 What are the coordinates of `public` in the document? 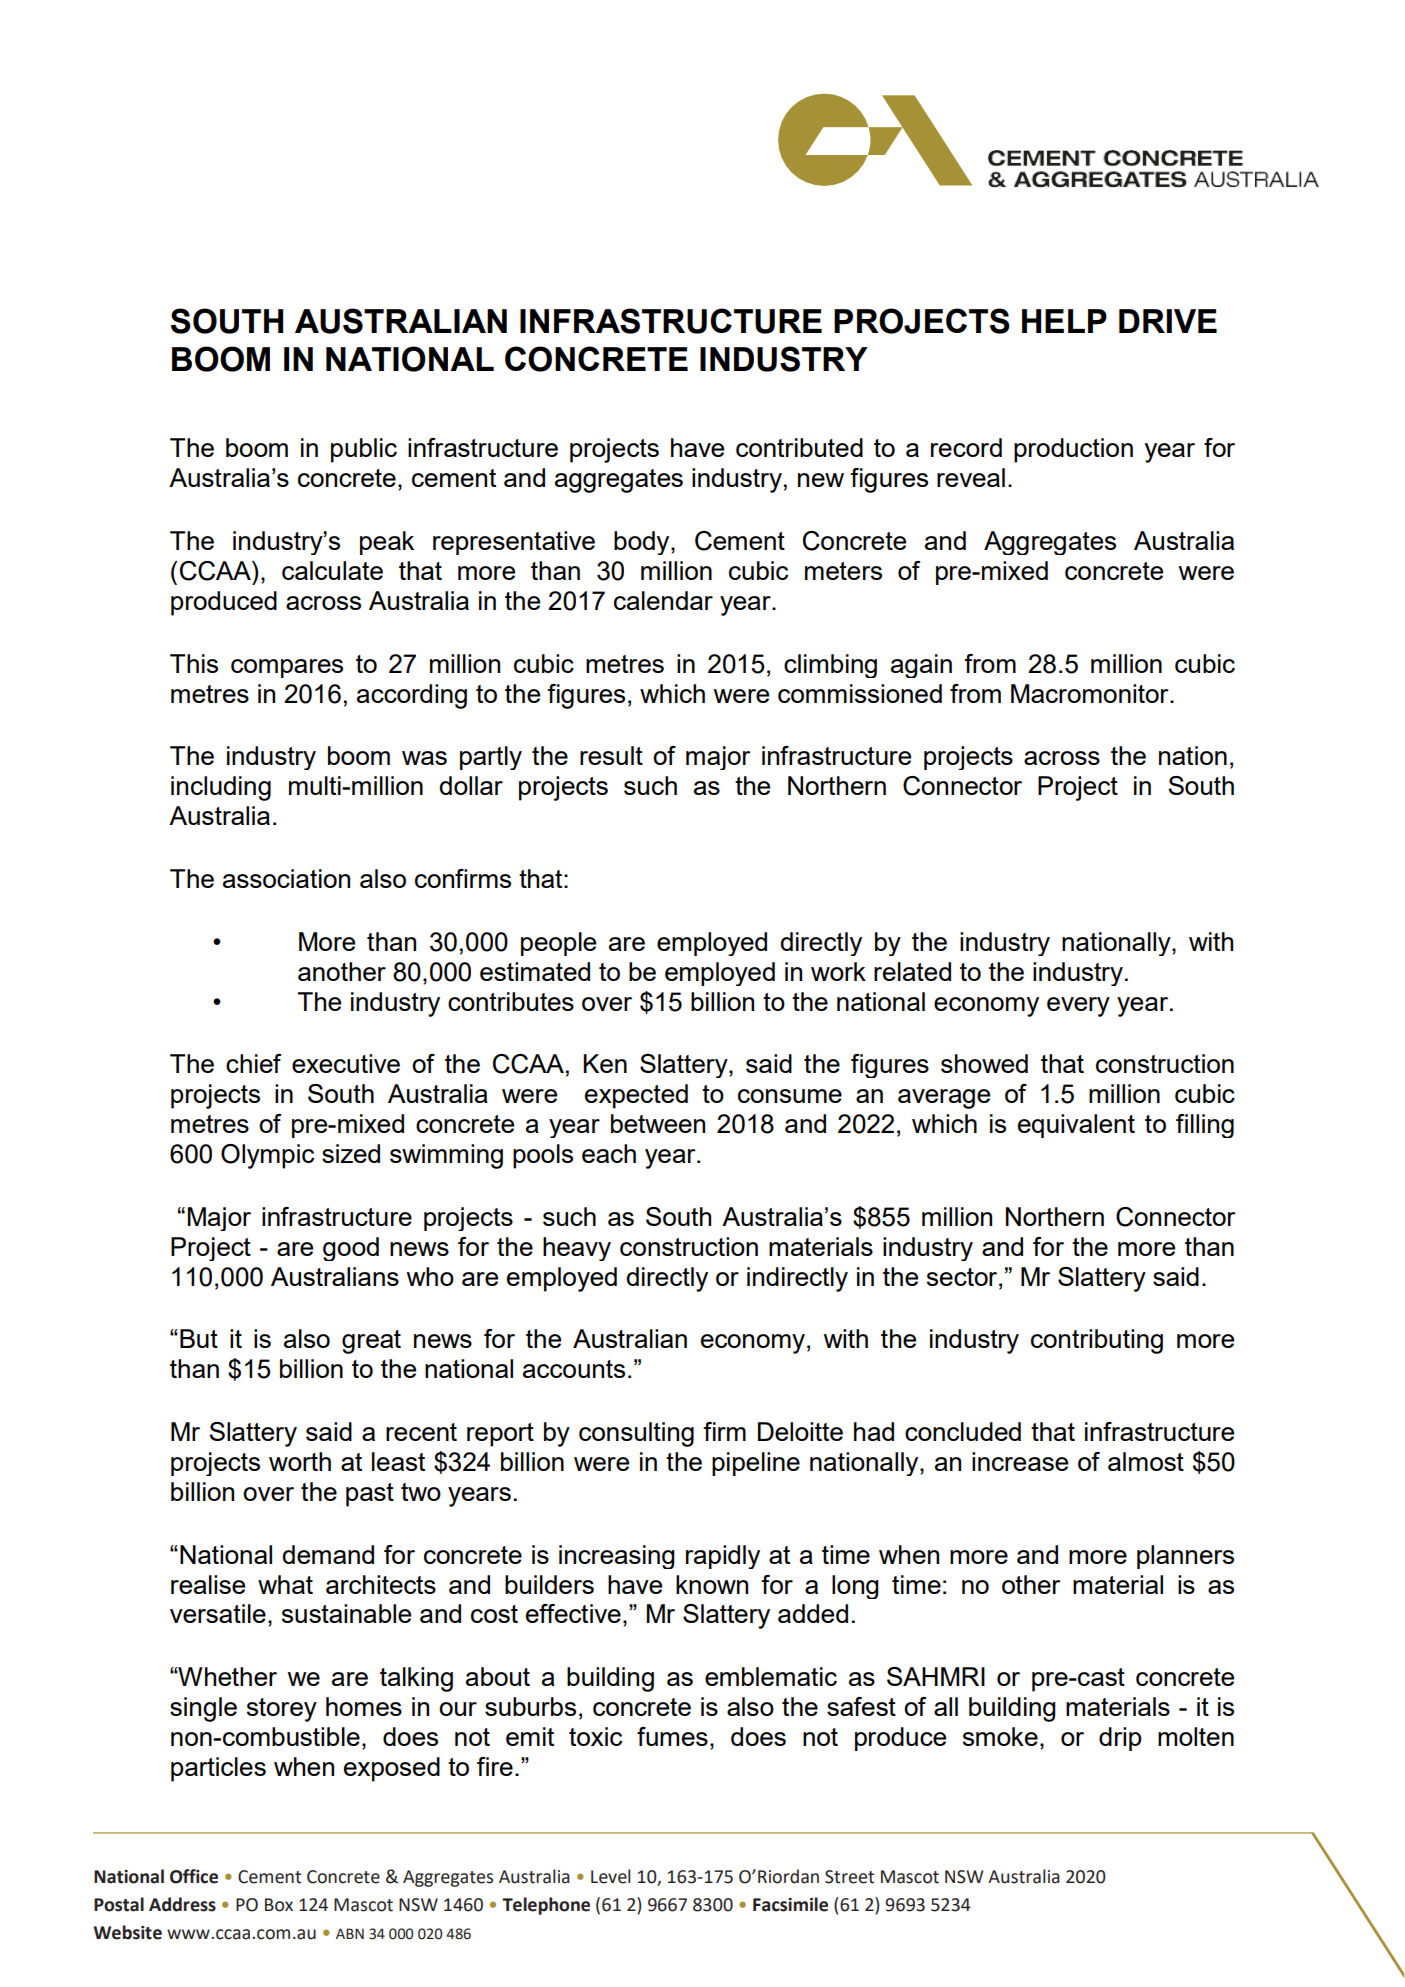 It's located at (364, 450).
